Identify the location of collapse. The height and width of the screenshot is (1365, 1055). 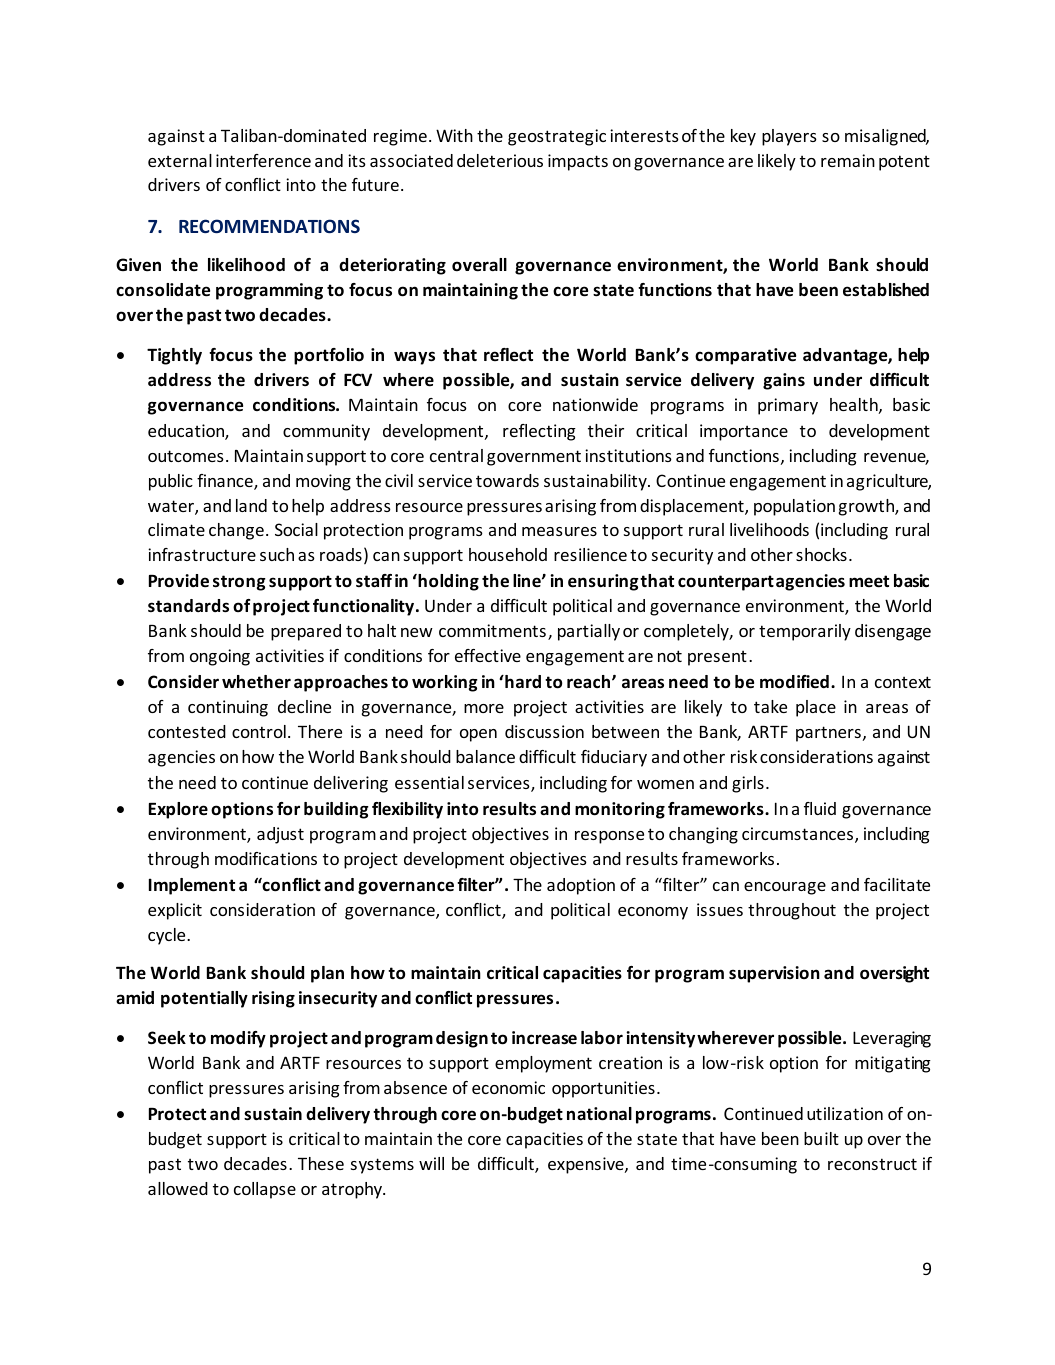
(265, 1190).
